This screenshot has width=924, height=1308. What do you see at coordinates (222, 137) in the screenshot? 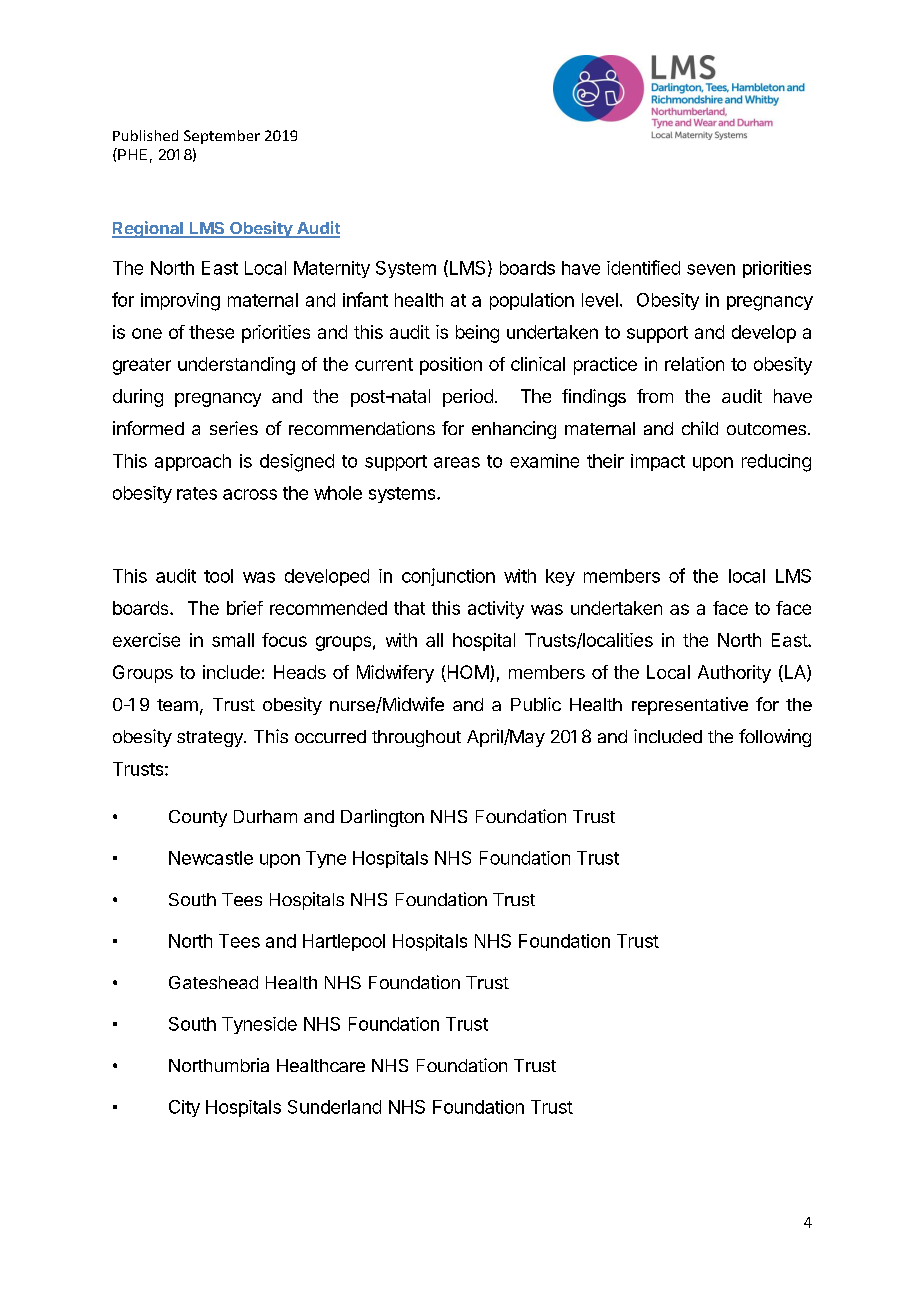
I see `September` at bounding box center [222, 137].
